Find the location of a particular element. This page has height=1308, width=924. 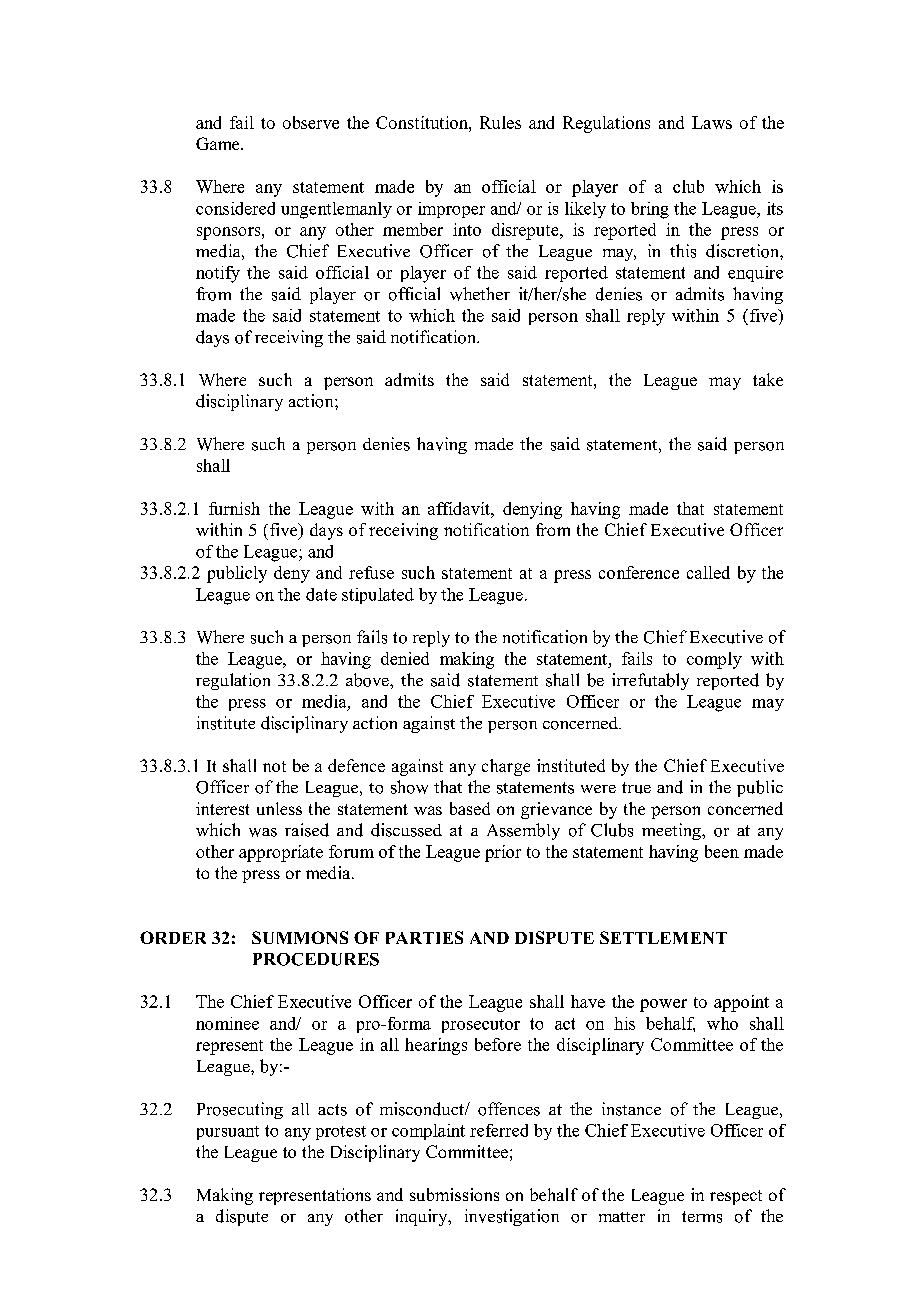

furnish is located at coordinates (234, 508).
